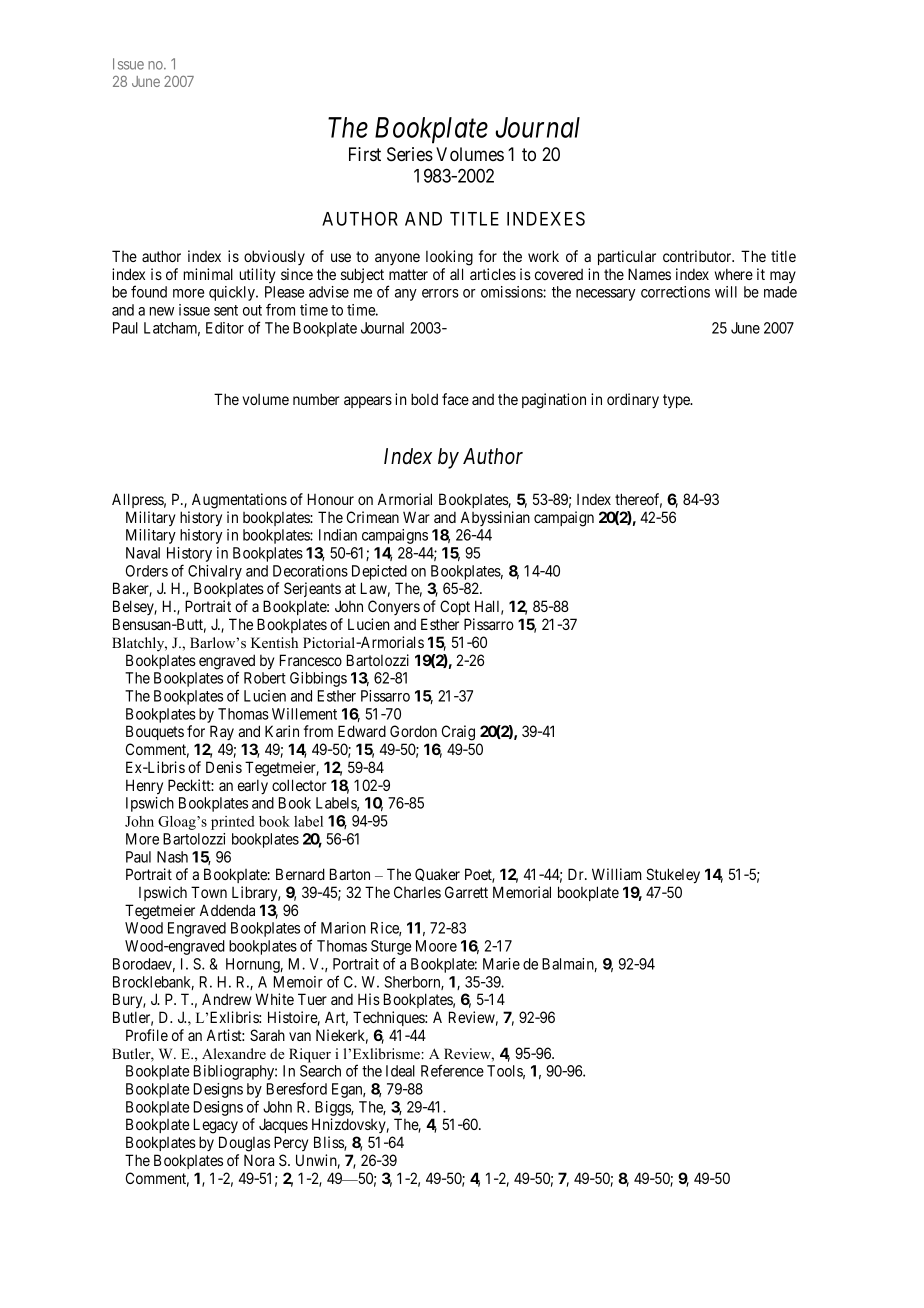  What do you see at coordinates (436, 946) in the screenshot?
I see `Moore` at bounding box center [436, 946].
